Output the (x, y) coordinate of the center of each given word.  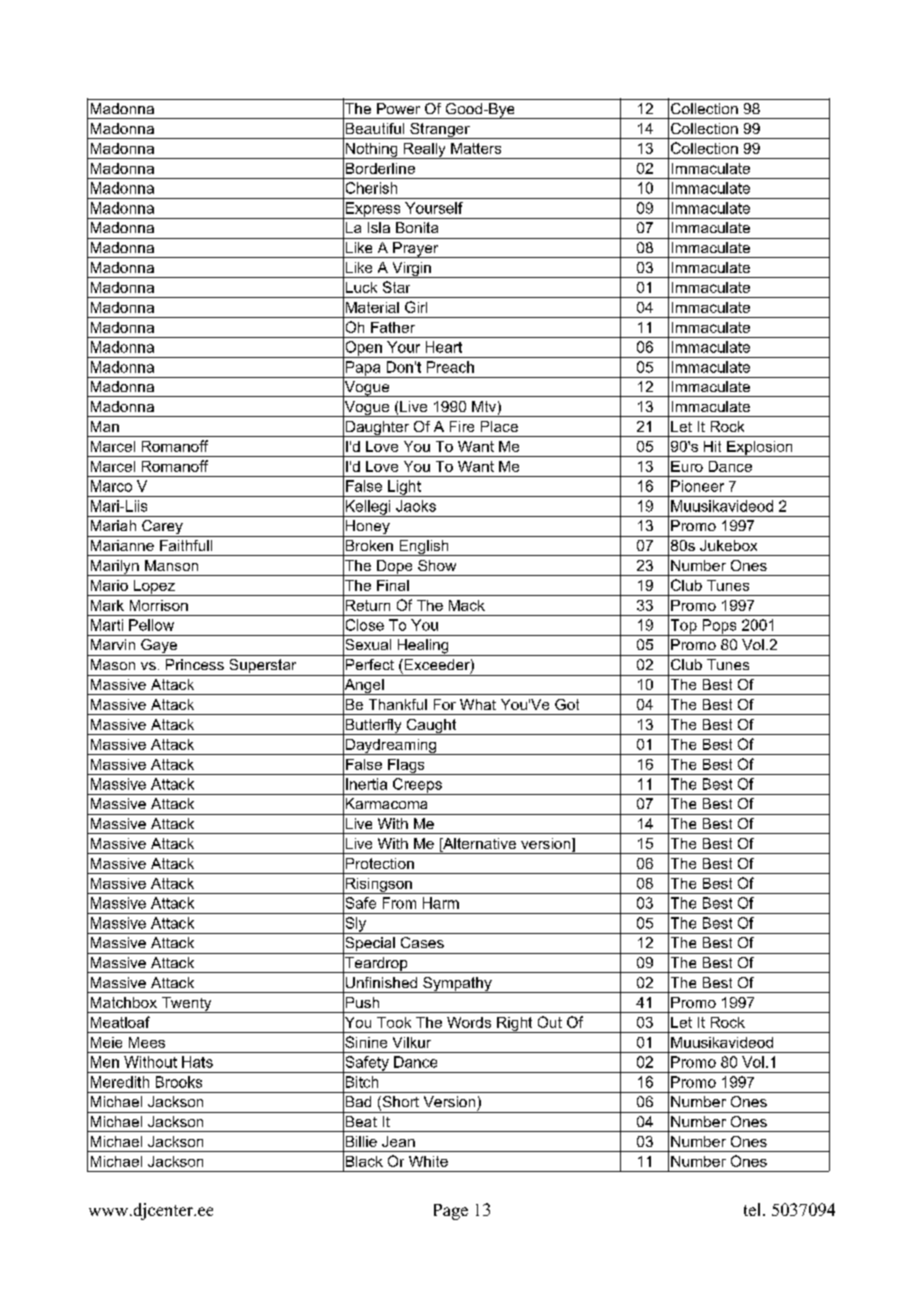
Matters (476, 148)
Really (424, 151)
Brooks (179, 1082)
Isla (379, 227)
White (428, 1161)
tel (754, 1209)
